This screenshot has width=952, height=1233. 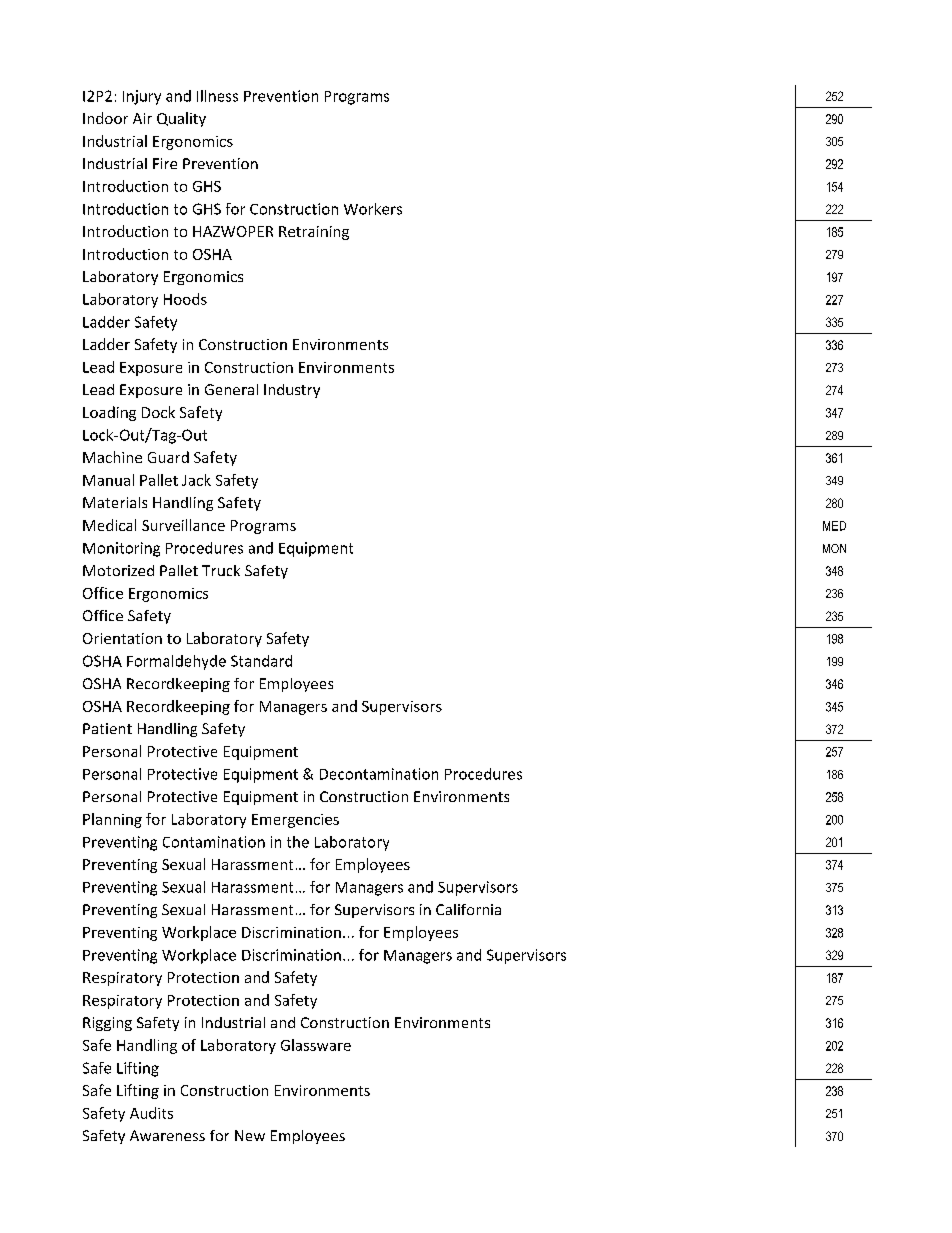 I want to click on Glassware, so click(x=316, y=1045).
